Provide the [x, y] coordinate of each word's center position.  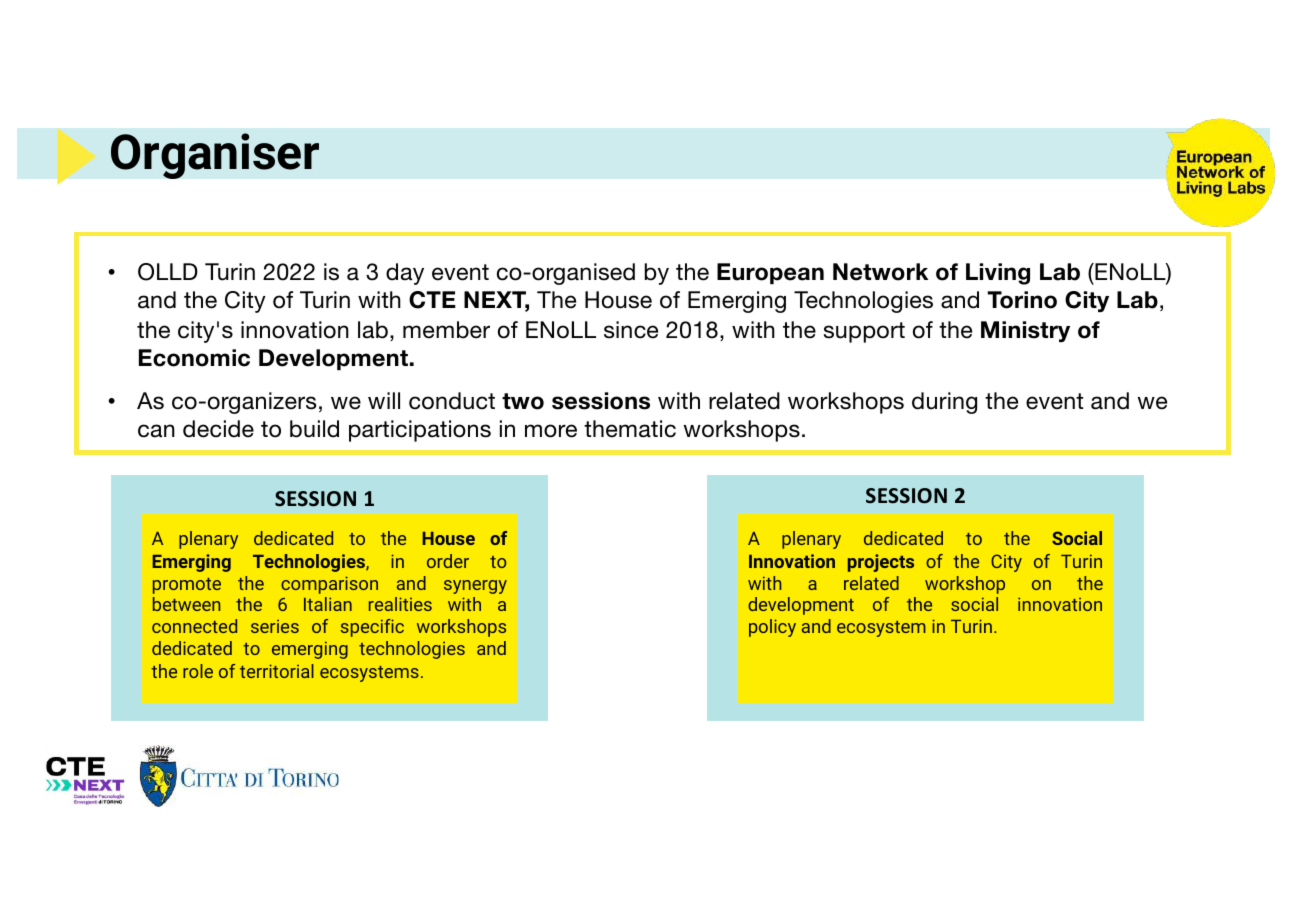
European [770, 274]
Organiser [215, 156]
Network [880, 272]
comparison [329, 585]
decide [218, 429]
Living [998, 274]
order [448, 561]
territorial [277, 671]
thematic [630, 429]
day [405, 274]
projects [881, 563]
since [631, 330]
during [944, 403]
